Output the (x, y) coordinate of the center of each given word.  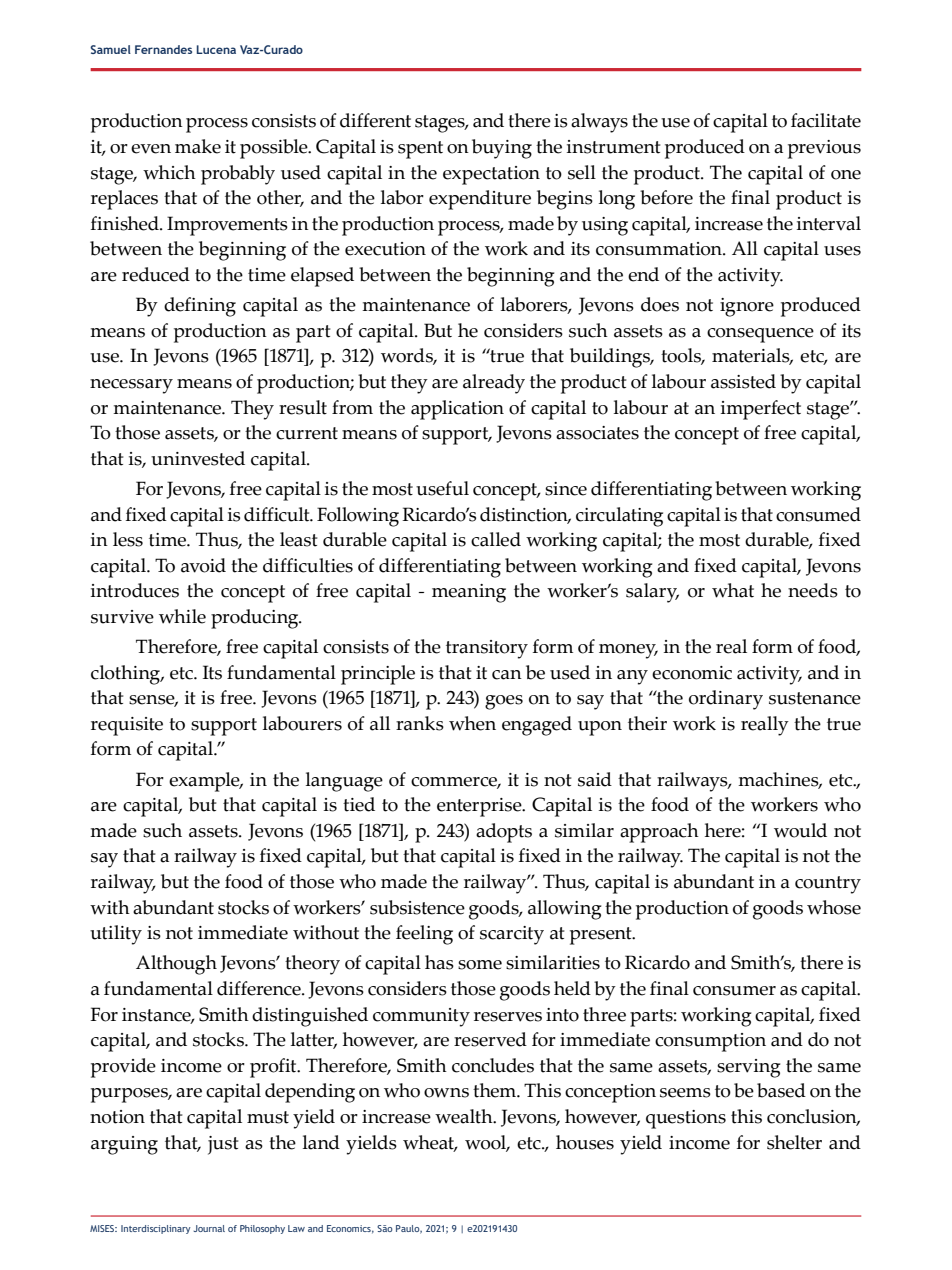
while (182, 616)
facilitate (826, 120)
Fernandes (163, 49)
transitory (487, 649)
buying (502, 149)
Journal (209, 1228)
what (733, 590)
